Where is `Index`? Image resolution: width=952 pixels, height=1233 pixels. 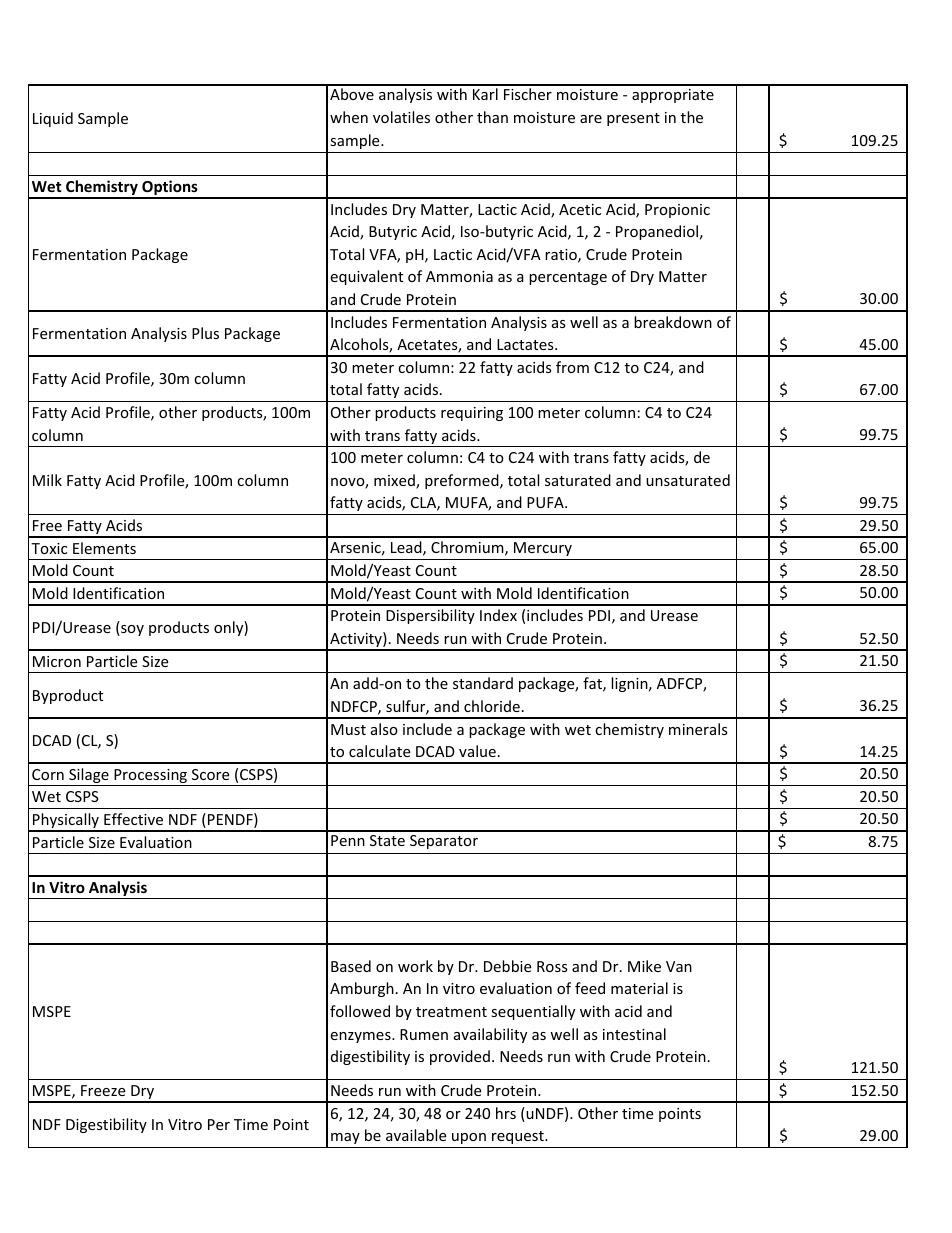
Index is located at coordinates (498, 615).
